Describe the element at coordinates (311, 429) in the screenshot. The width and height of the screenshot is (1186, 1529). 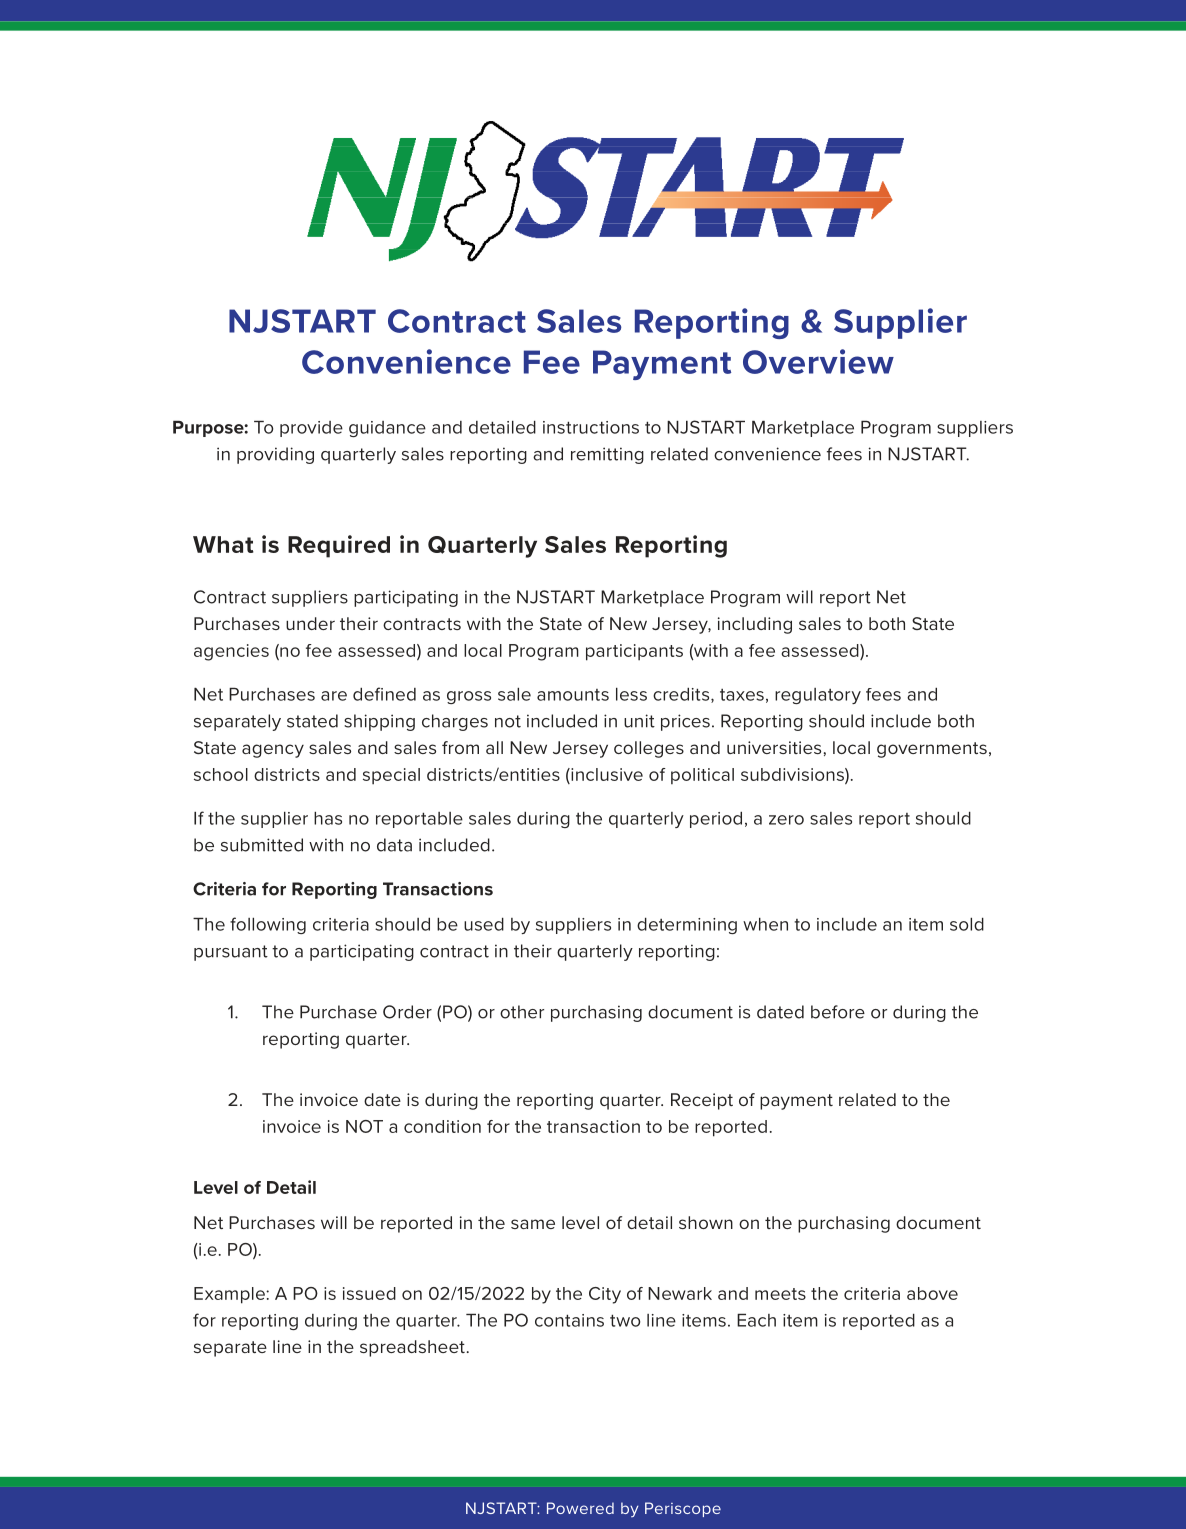
I see `provide` at that location.
